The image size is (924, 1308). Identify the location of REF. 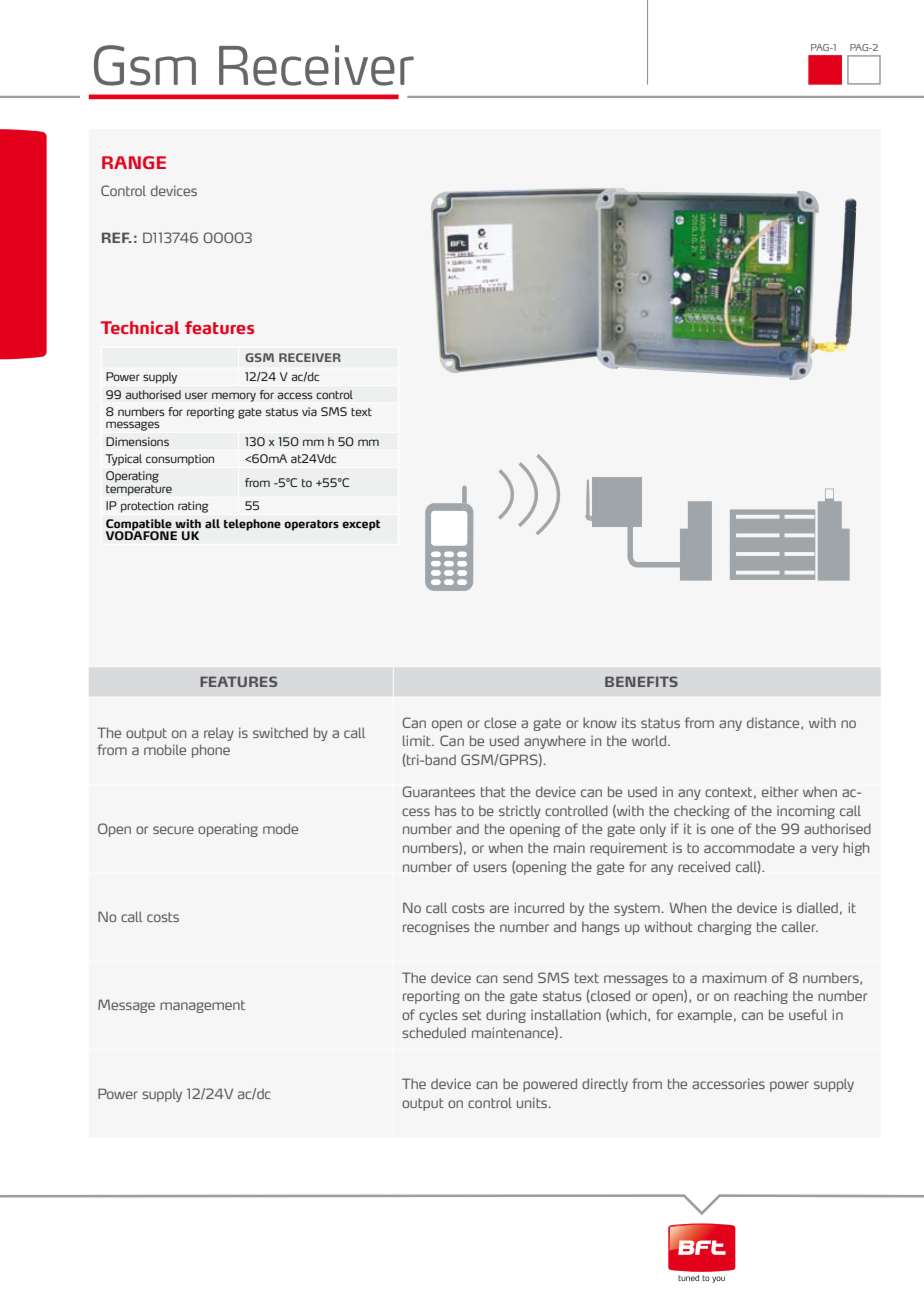
(116, 237).
